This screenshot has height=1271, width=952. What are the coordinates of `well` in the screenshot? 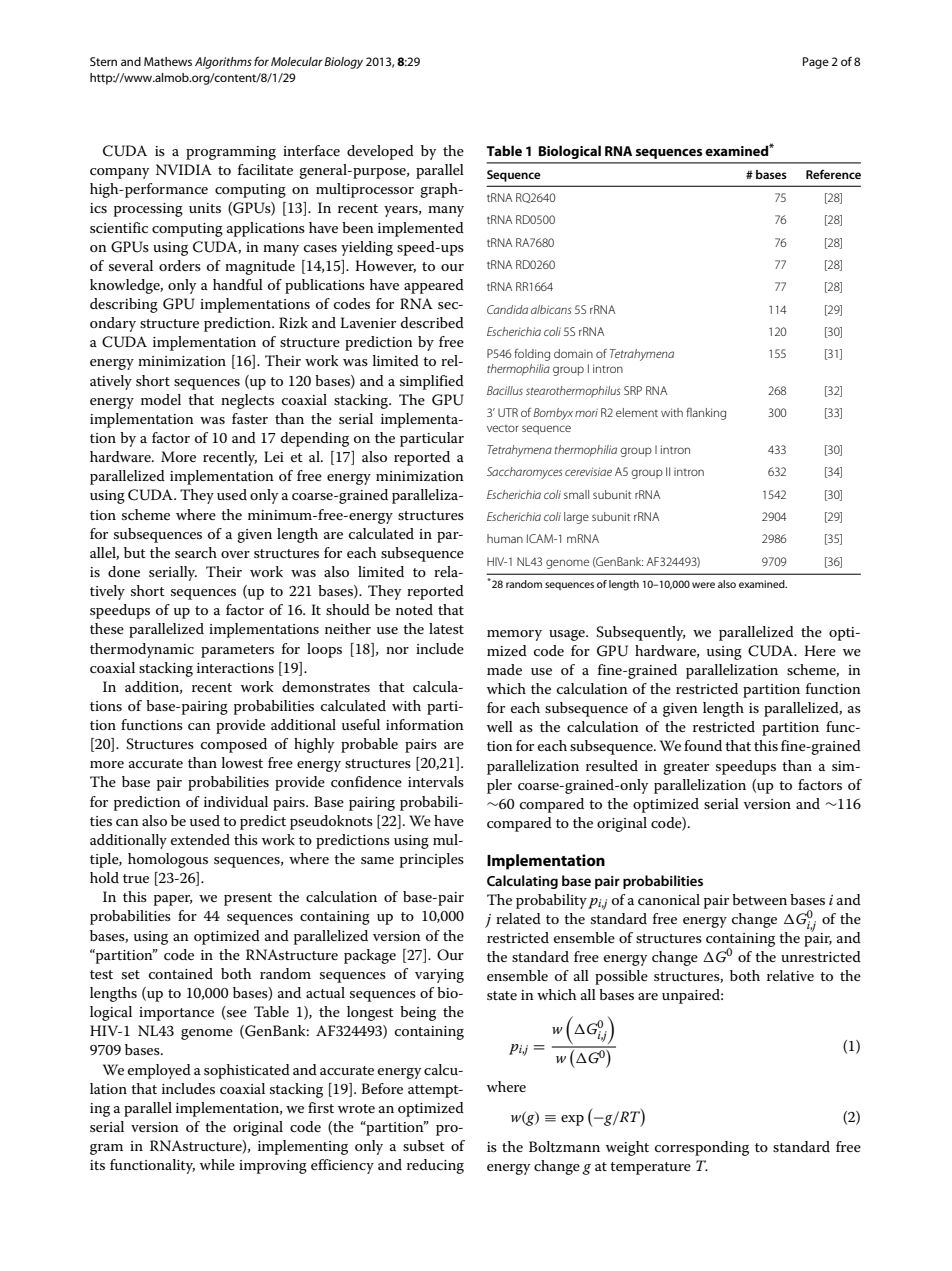 It's located at (500, 726).
